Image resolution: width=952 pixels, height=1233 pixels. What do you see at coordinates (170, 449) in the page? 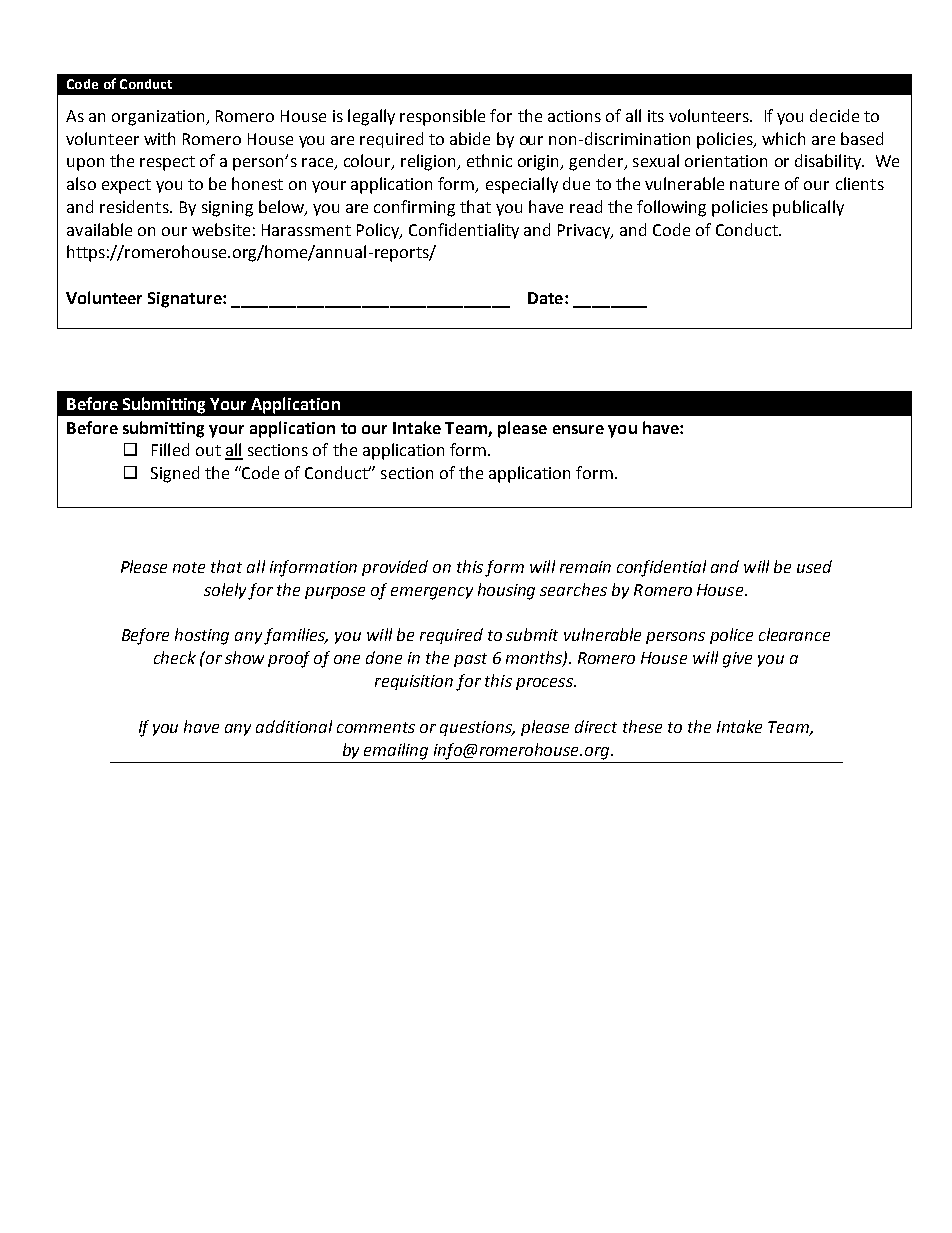
I see `Filled` at bounding box center [170, 449].
